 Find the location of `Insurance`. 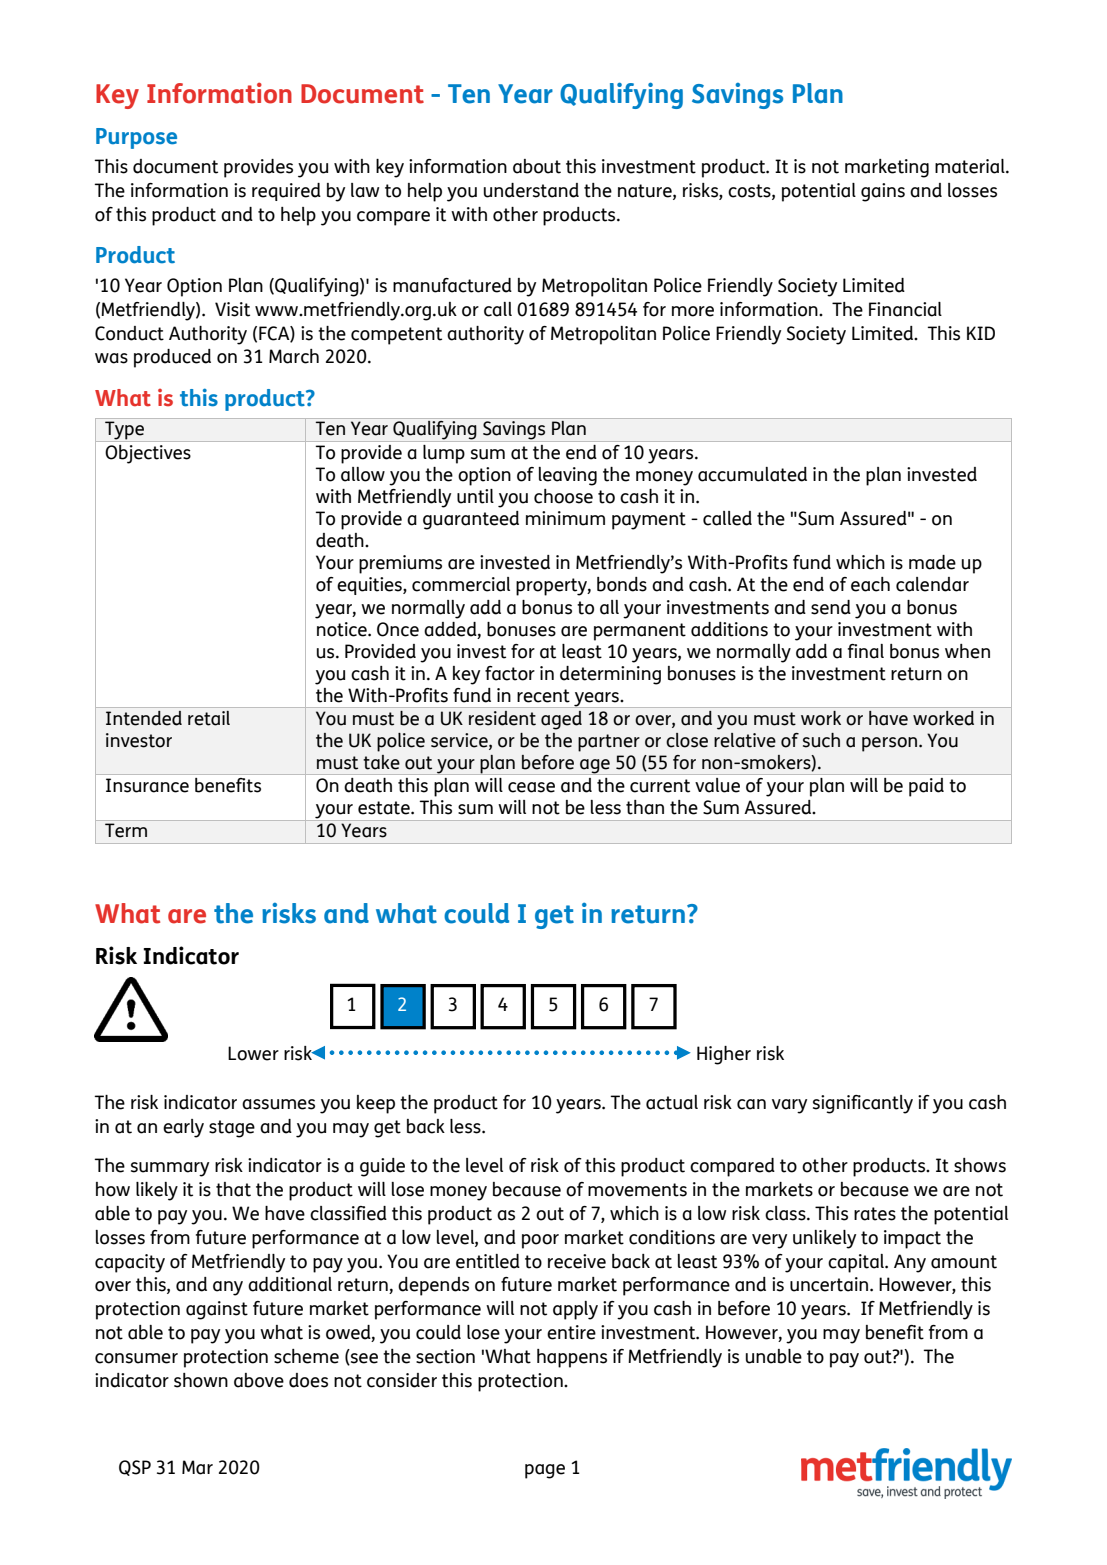

Insurance is located at coordinates (147, 785).
